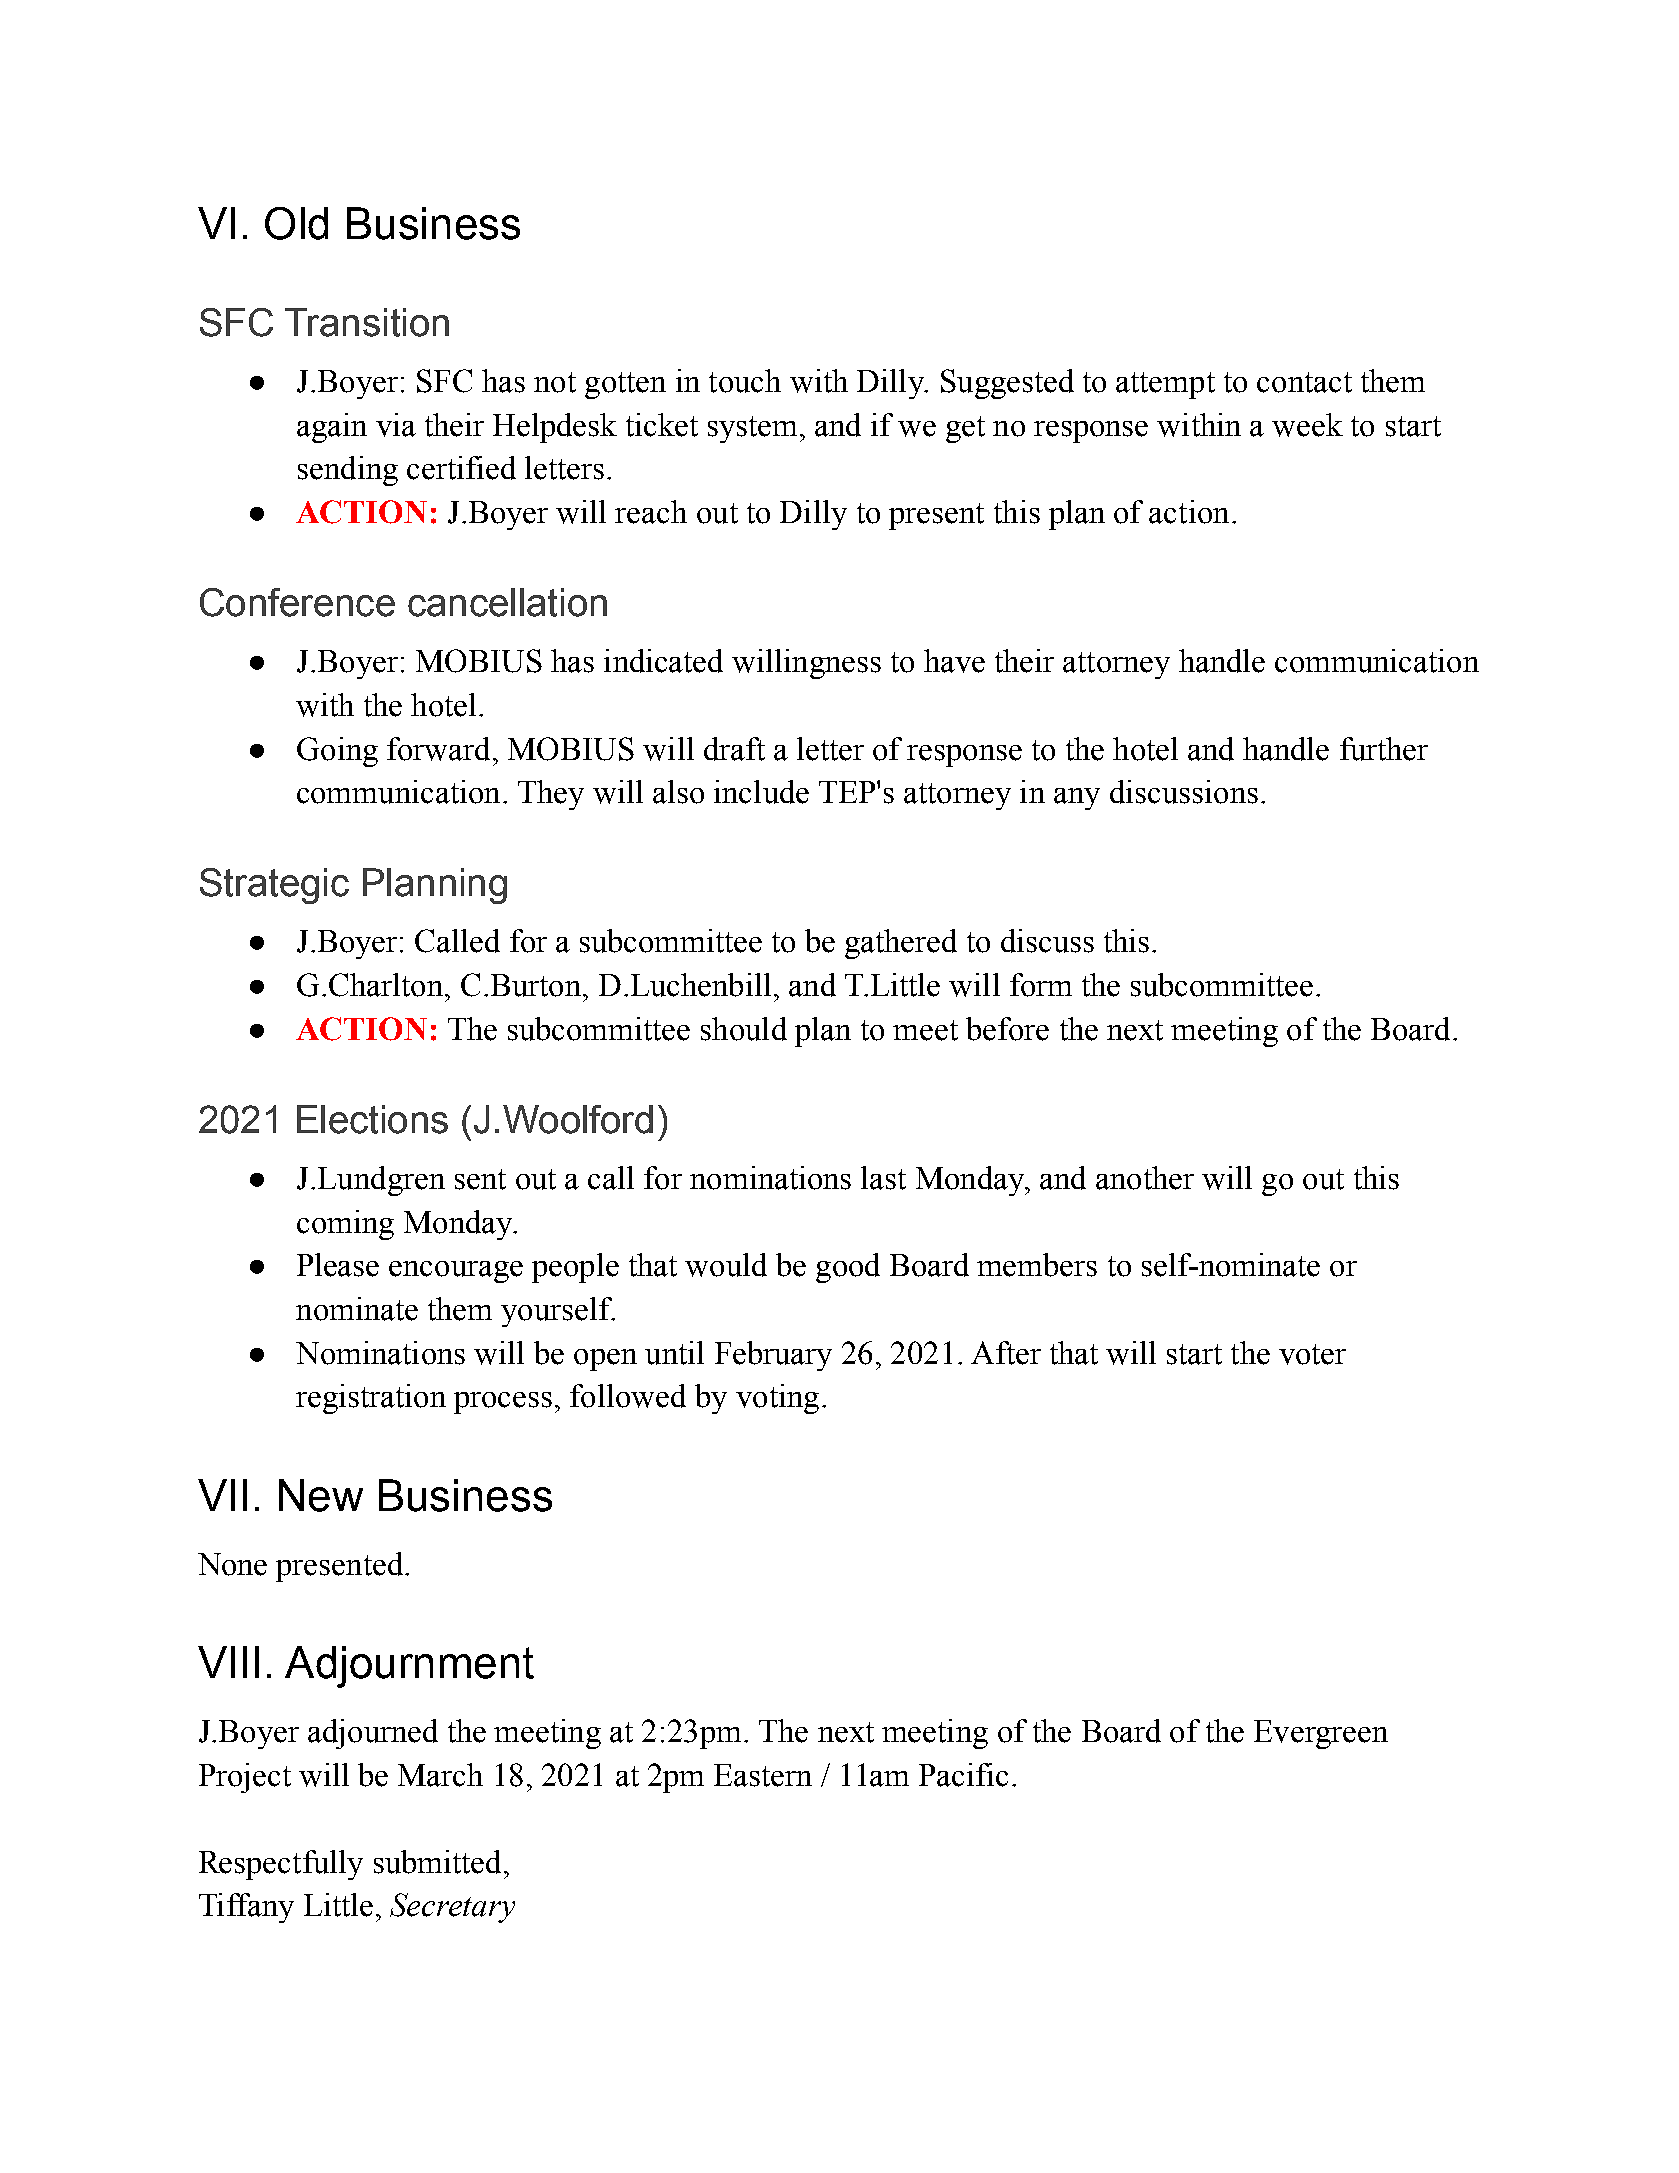 Image resolution: width=1679 pixels, height=2173 pixels. I want to click on Going, so click(337, 752).
